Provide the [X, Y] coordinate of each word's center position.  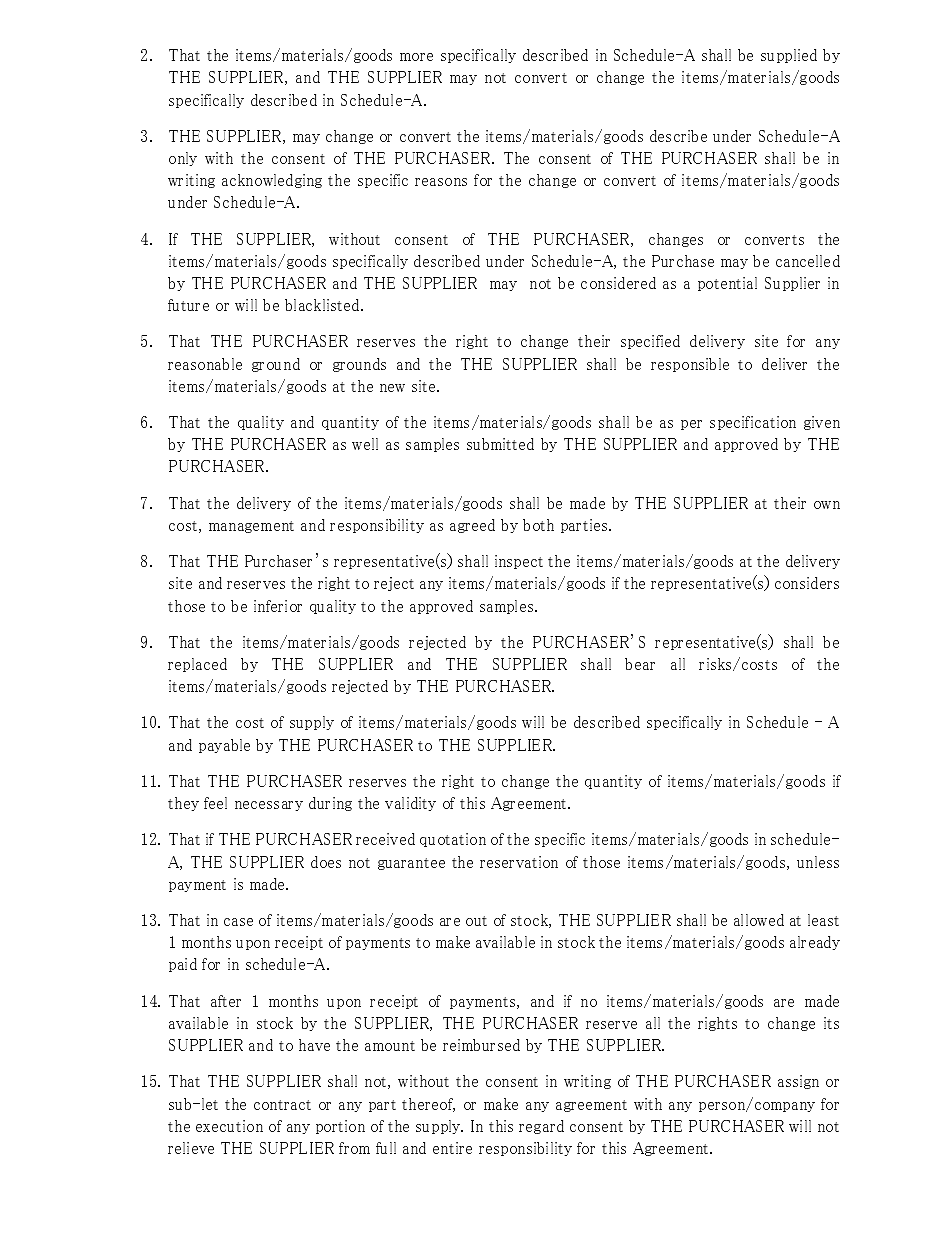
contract [282, 1105]
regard [541, 1127]
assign [798, 1082]
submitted [500, 444]
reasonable [205, 364]
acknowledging [272, 181]
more [416, 57]
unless [818, 862]
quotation [453, 840]
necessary [269, 806]
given [822, 423]
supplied [789, 56]
